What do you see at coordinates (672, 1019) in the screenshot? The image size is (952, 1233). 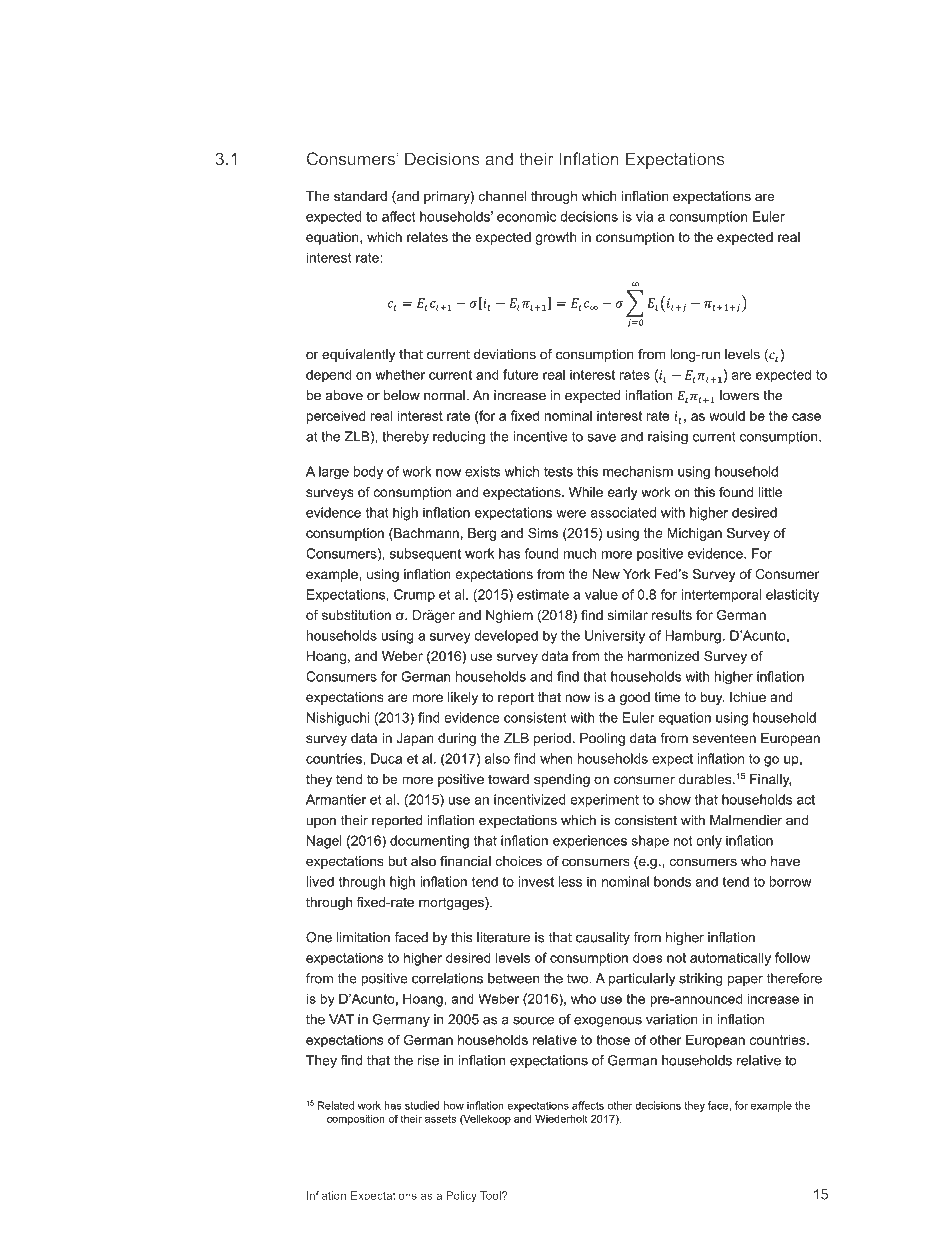 I see `variation` at bounding box center [672, 1019].
